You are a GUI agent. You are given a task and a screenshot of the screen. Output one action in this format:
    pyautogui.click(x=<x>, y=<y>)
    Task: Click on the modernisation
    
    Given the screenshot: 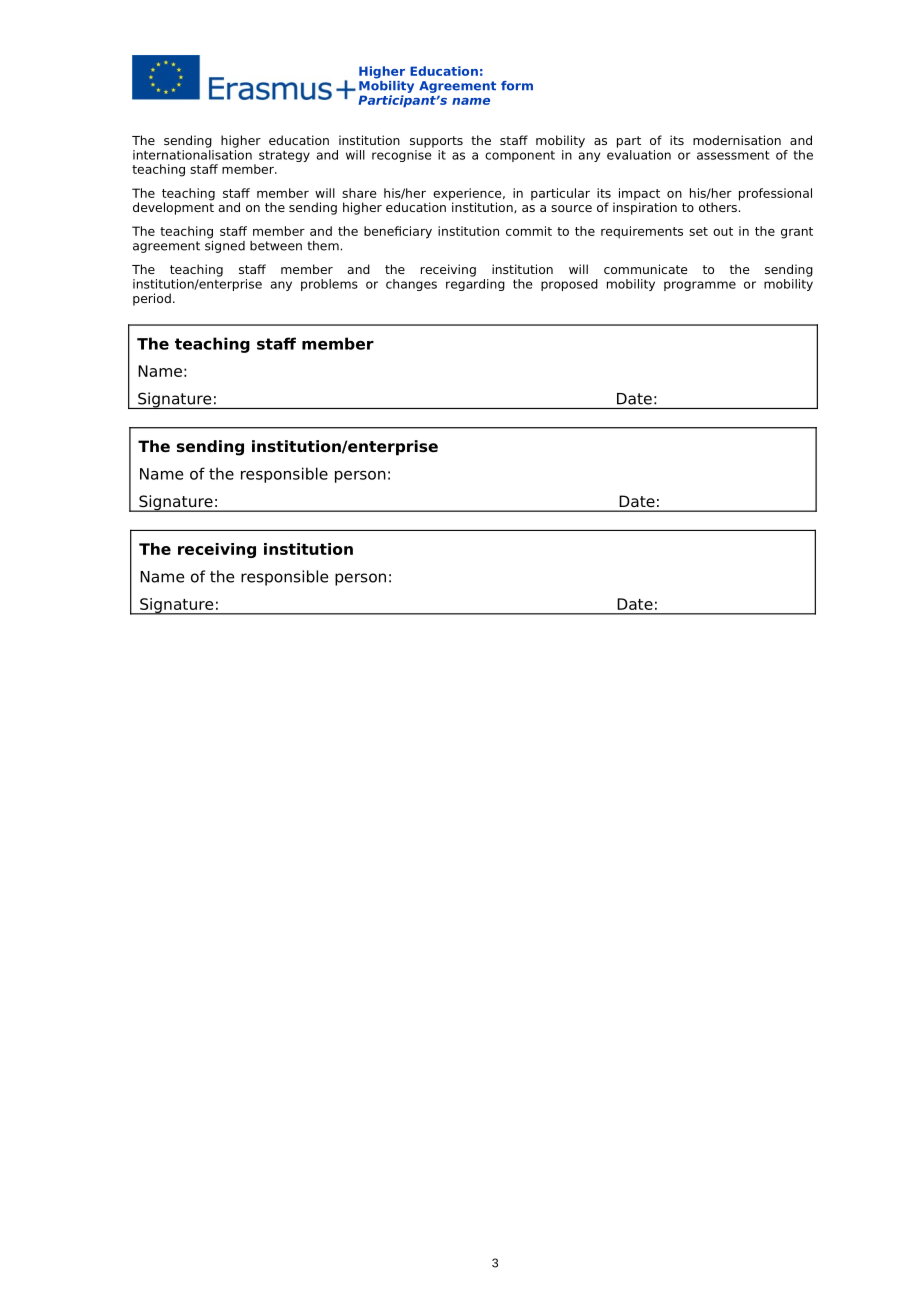 What is the action you would take?
    pyautogui.click(x=737, y=140)
